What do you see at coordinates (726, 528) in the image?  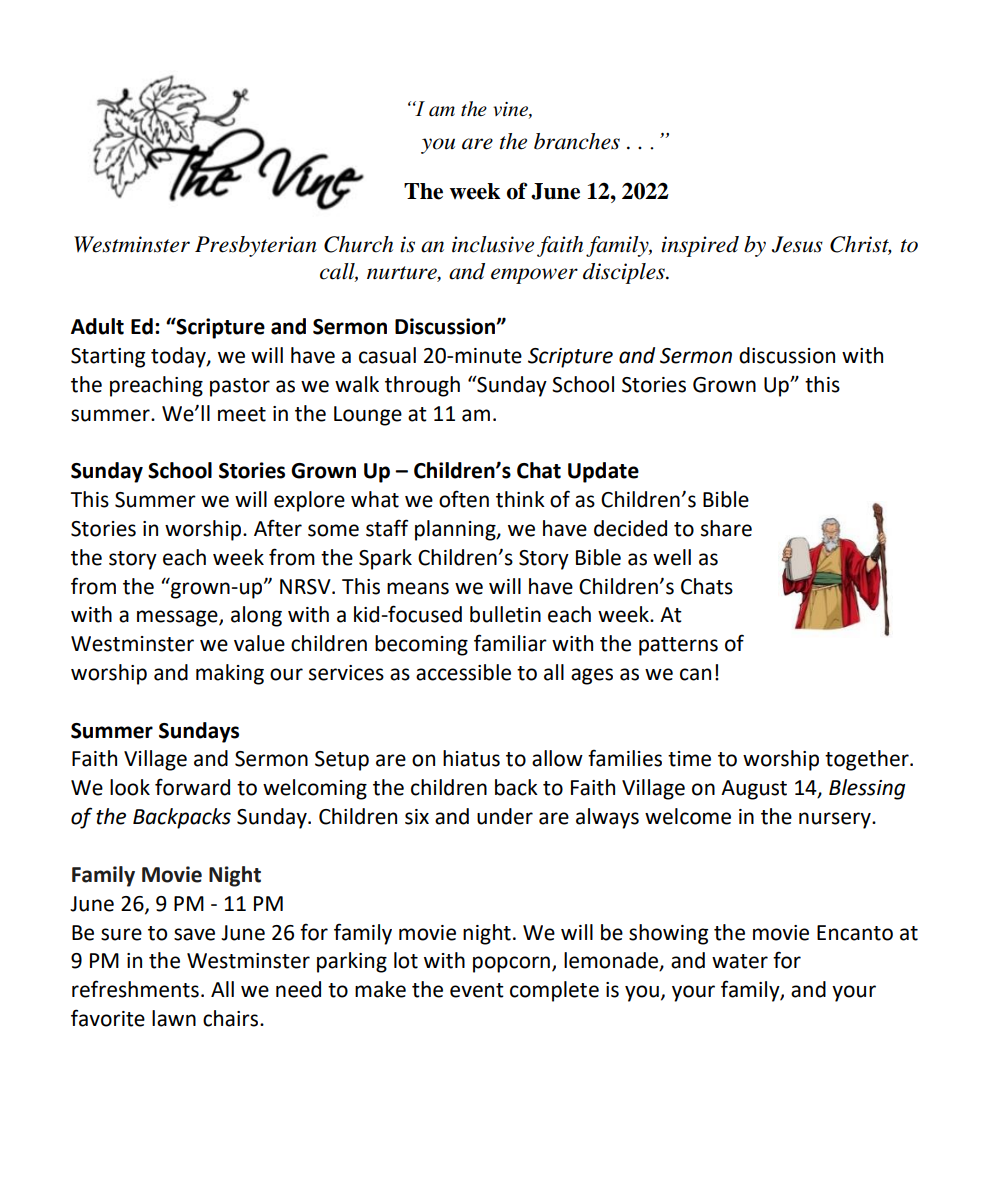 I see `share` at bounding box center [726, 528].
